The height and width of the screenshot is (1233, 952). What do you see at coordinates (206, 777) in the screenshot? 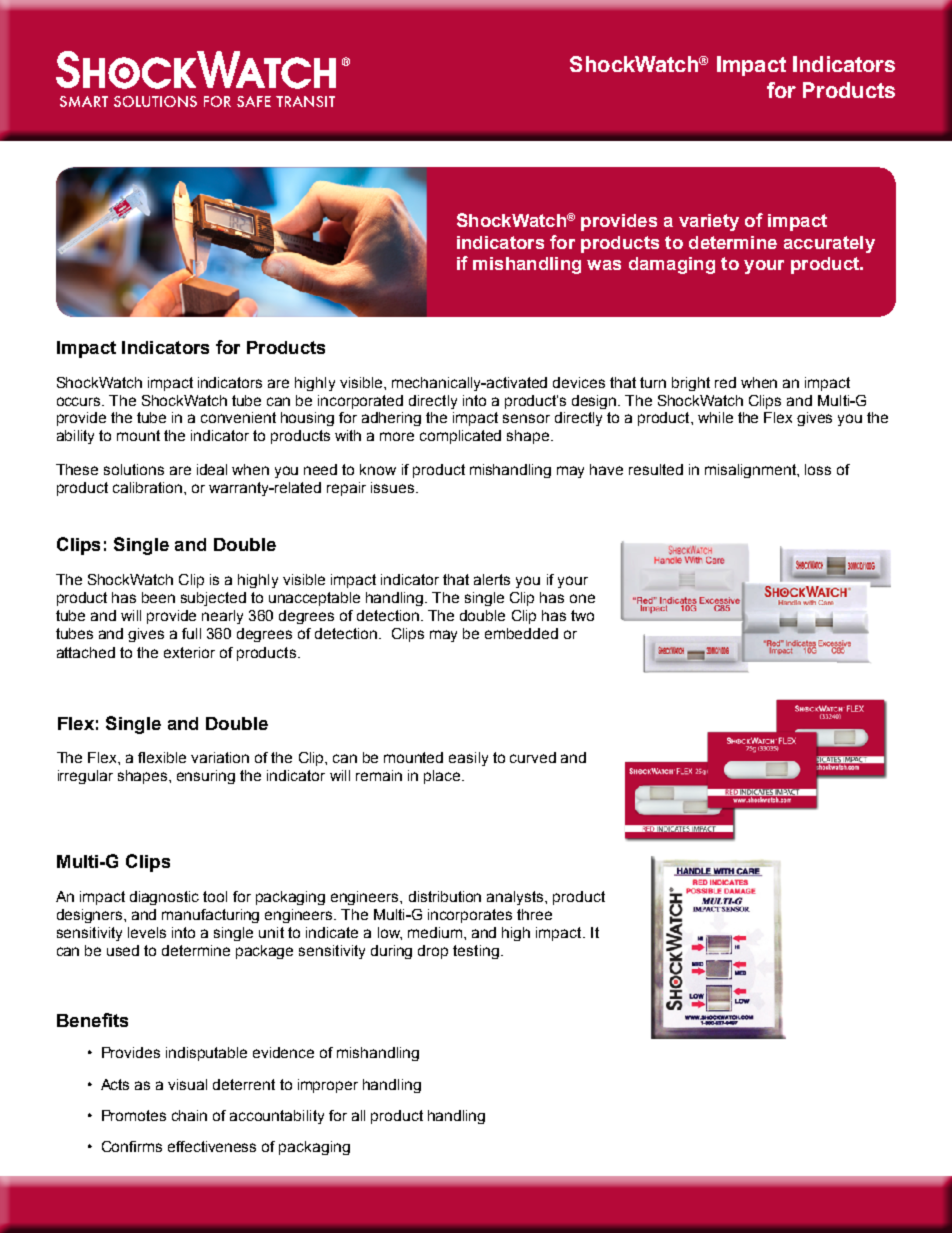
I see `ensuring` at bounding box center [206, 777].
